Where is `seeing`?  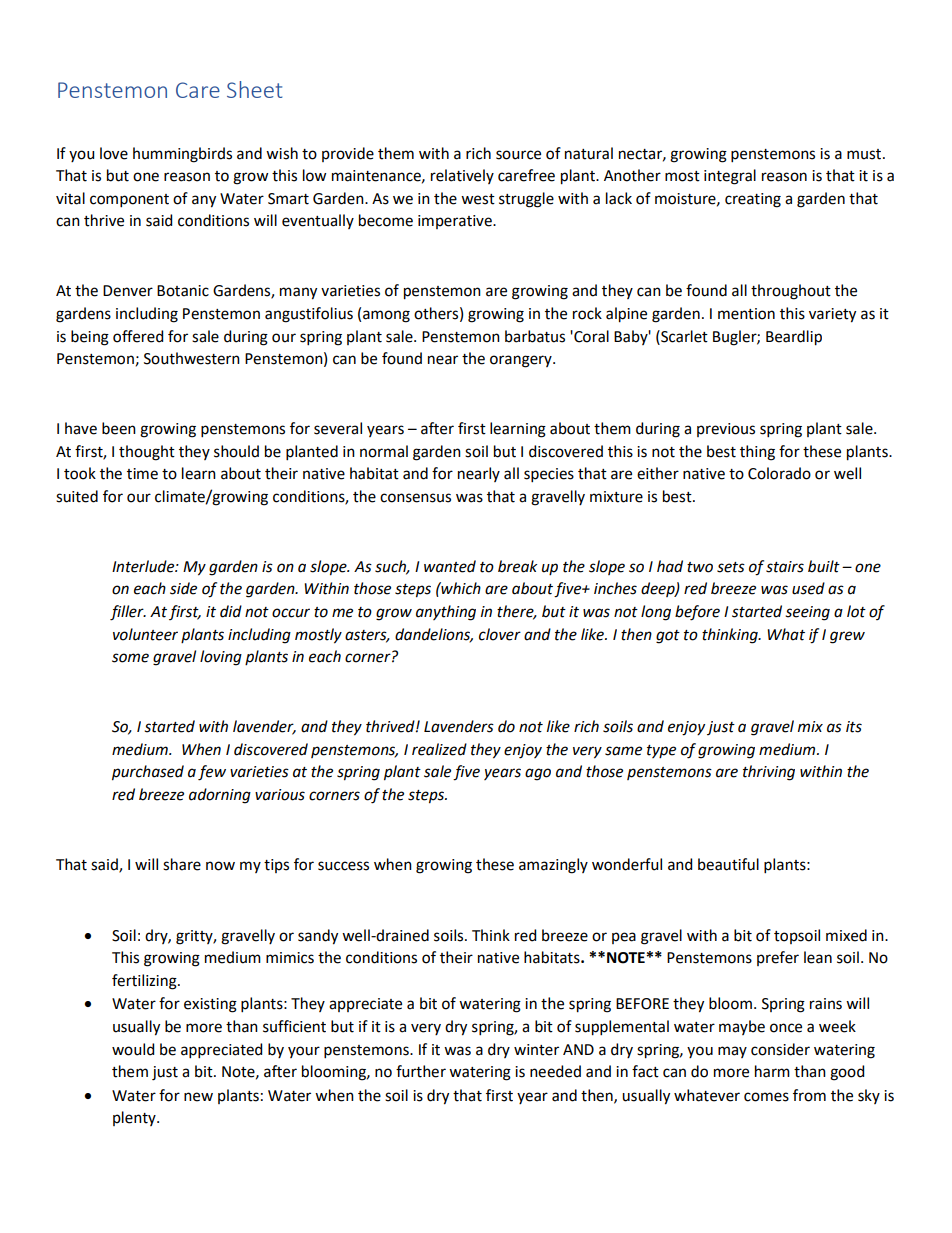
seeing is located at coordinates (807, 613).
